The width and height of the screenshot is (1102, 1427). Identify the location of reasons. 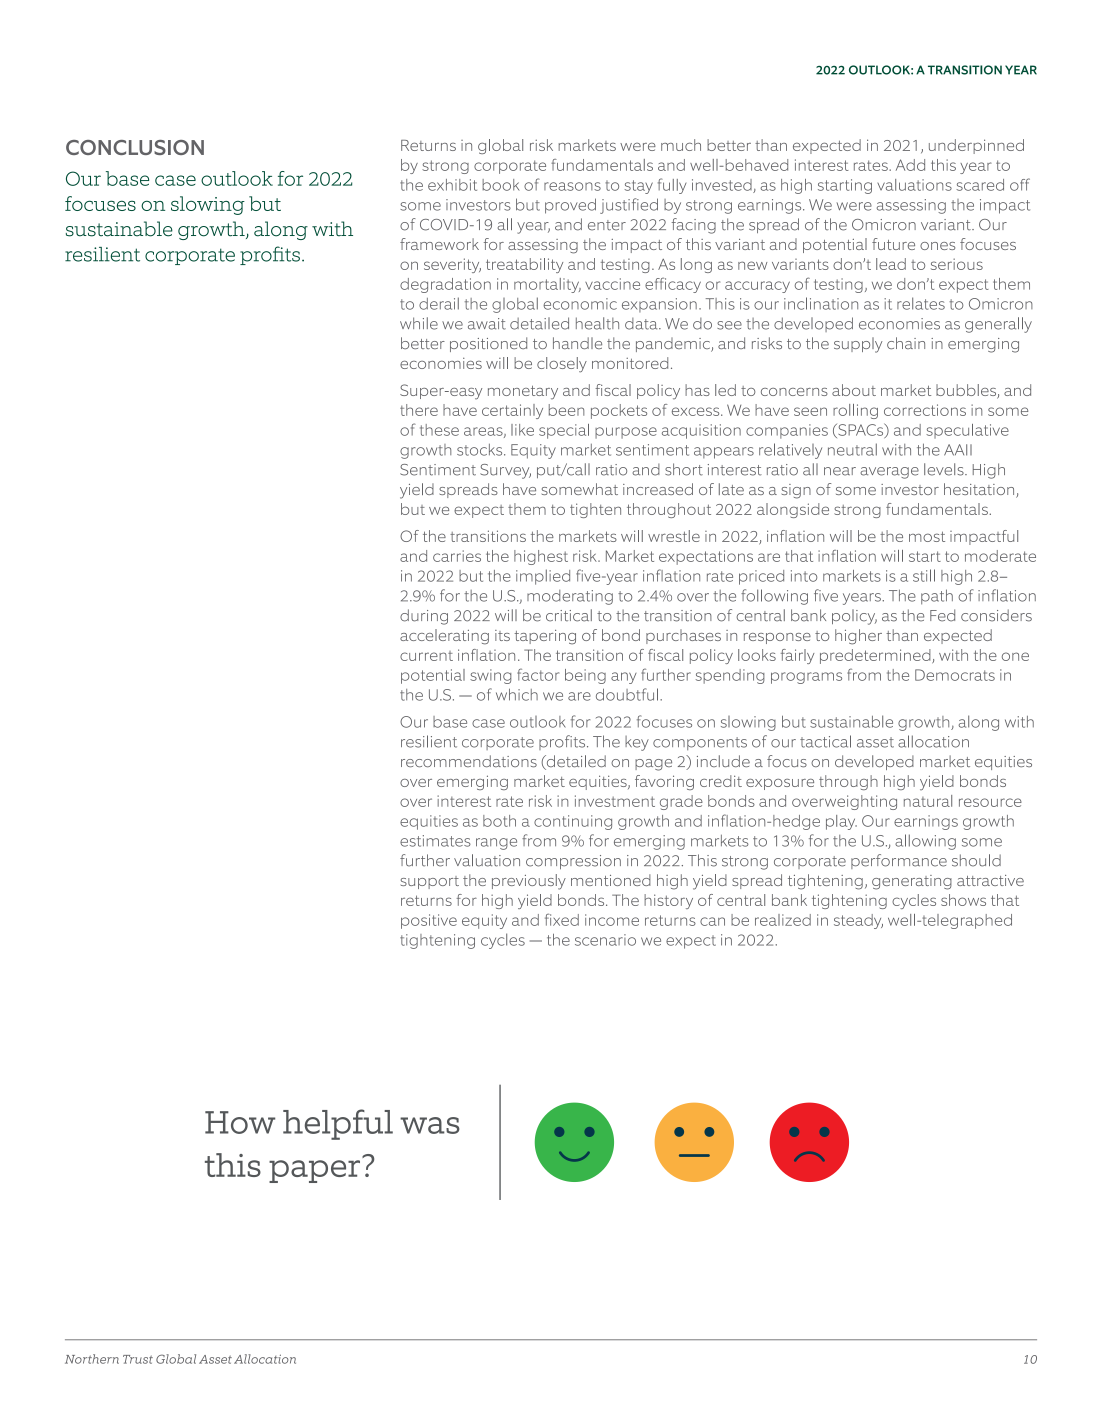
(572, 186).
